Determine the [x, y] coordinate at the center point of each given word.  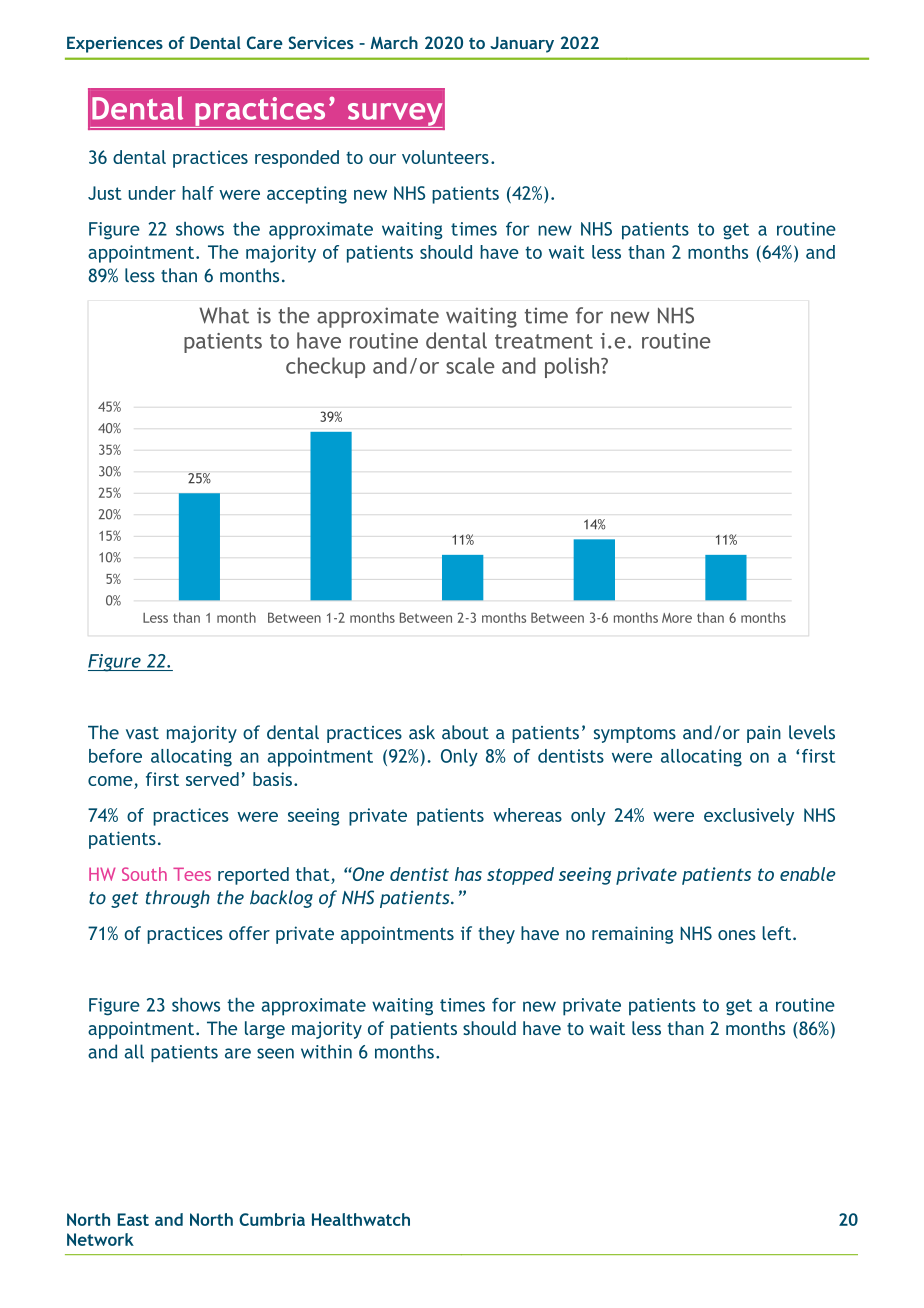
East [133, 1219]
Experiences [115, 44]
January [522, 44]
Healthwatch [361, 1219]
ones [737, 935]
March [394, 42]
